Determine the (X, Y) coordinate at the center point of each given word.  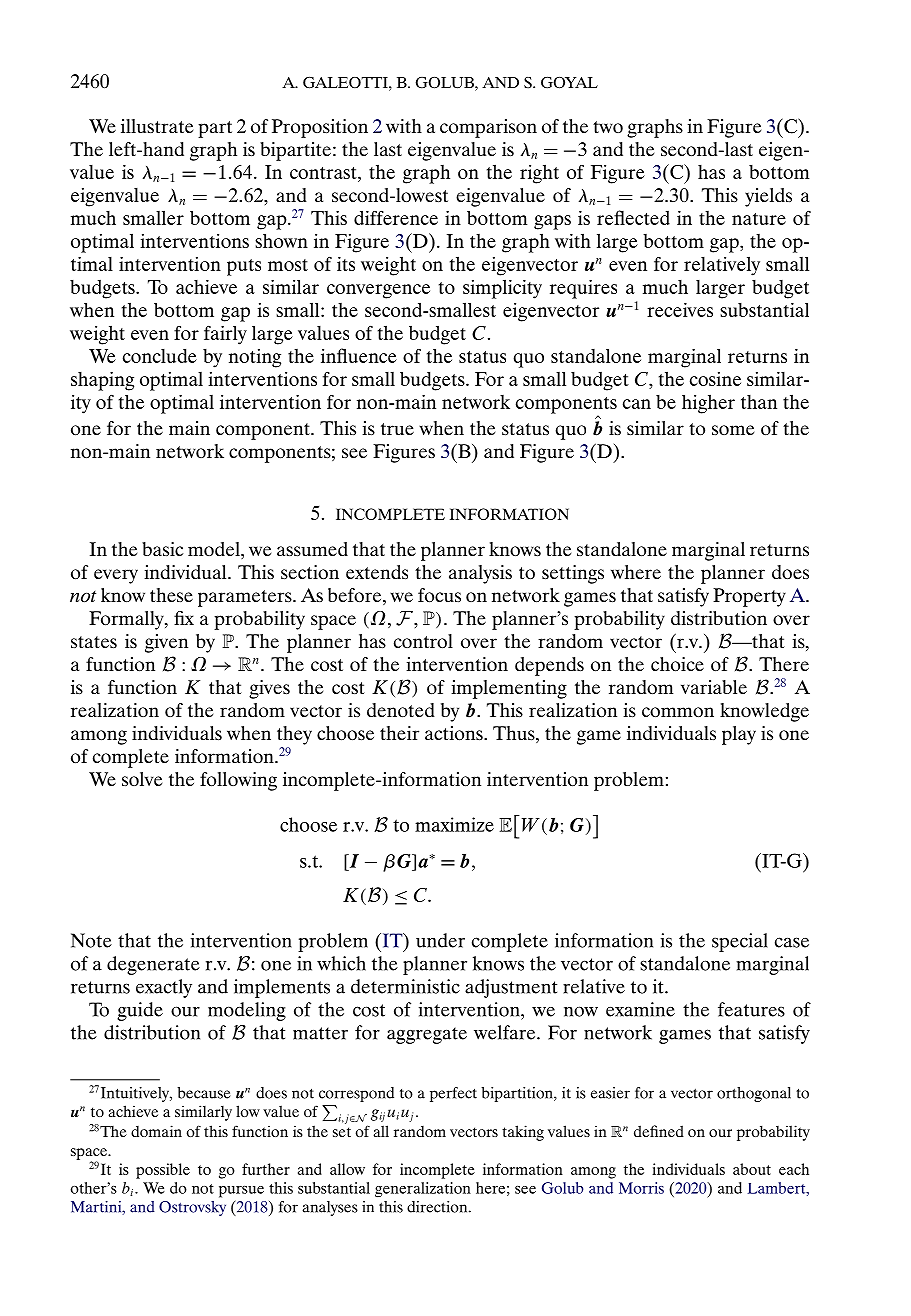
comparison (488, 128)
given (166, 643)
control (423, 641)
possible (163, 1171)
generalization (423, 1190)
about (752, 1169)
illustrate (157, 126)
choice (677, 664)
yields (768, 197)
